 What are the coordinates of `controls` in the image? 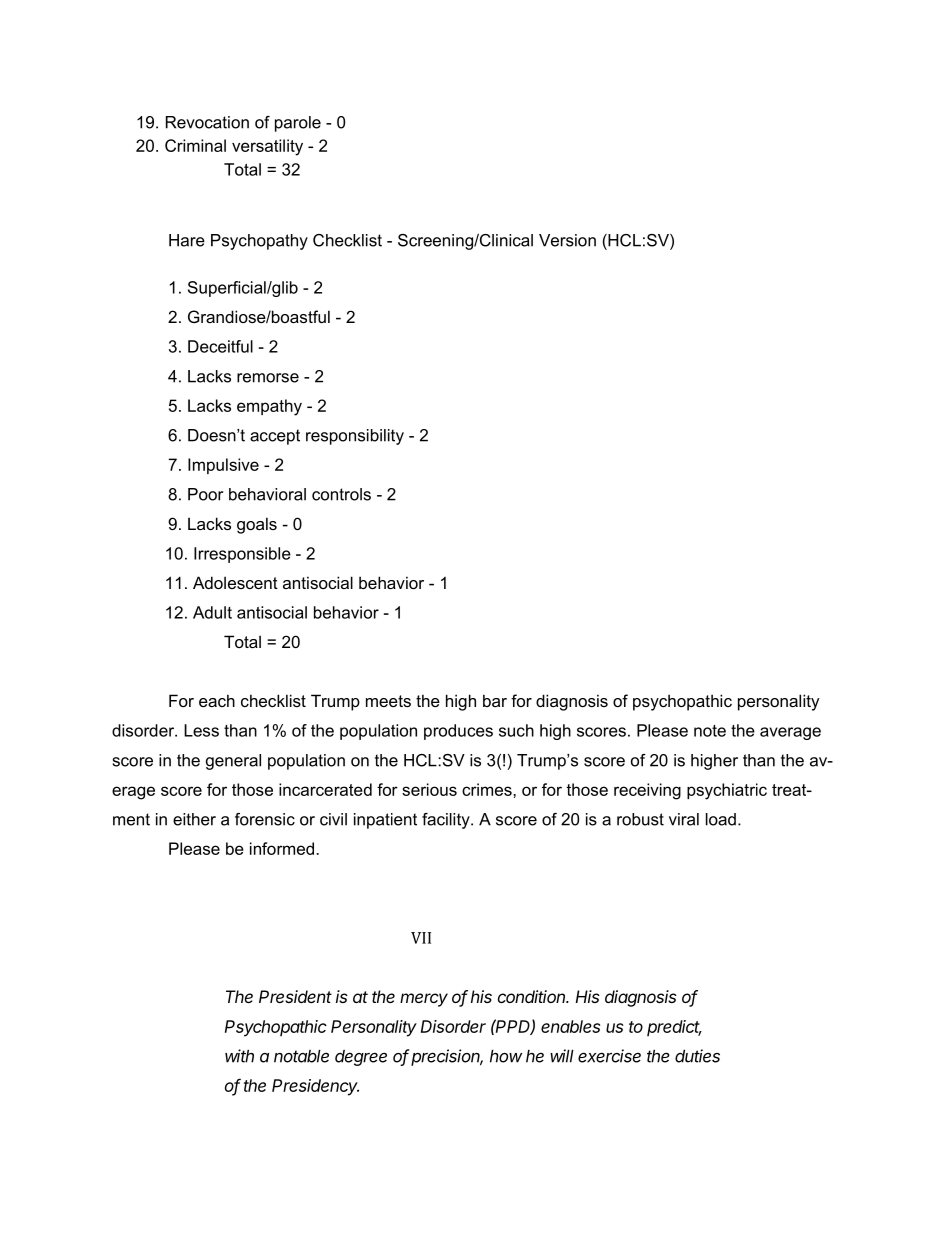 It's located at (341, 494).
